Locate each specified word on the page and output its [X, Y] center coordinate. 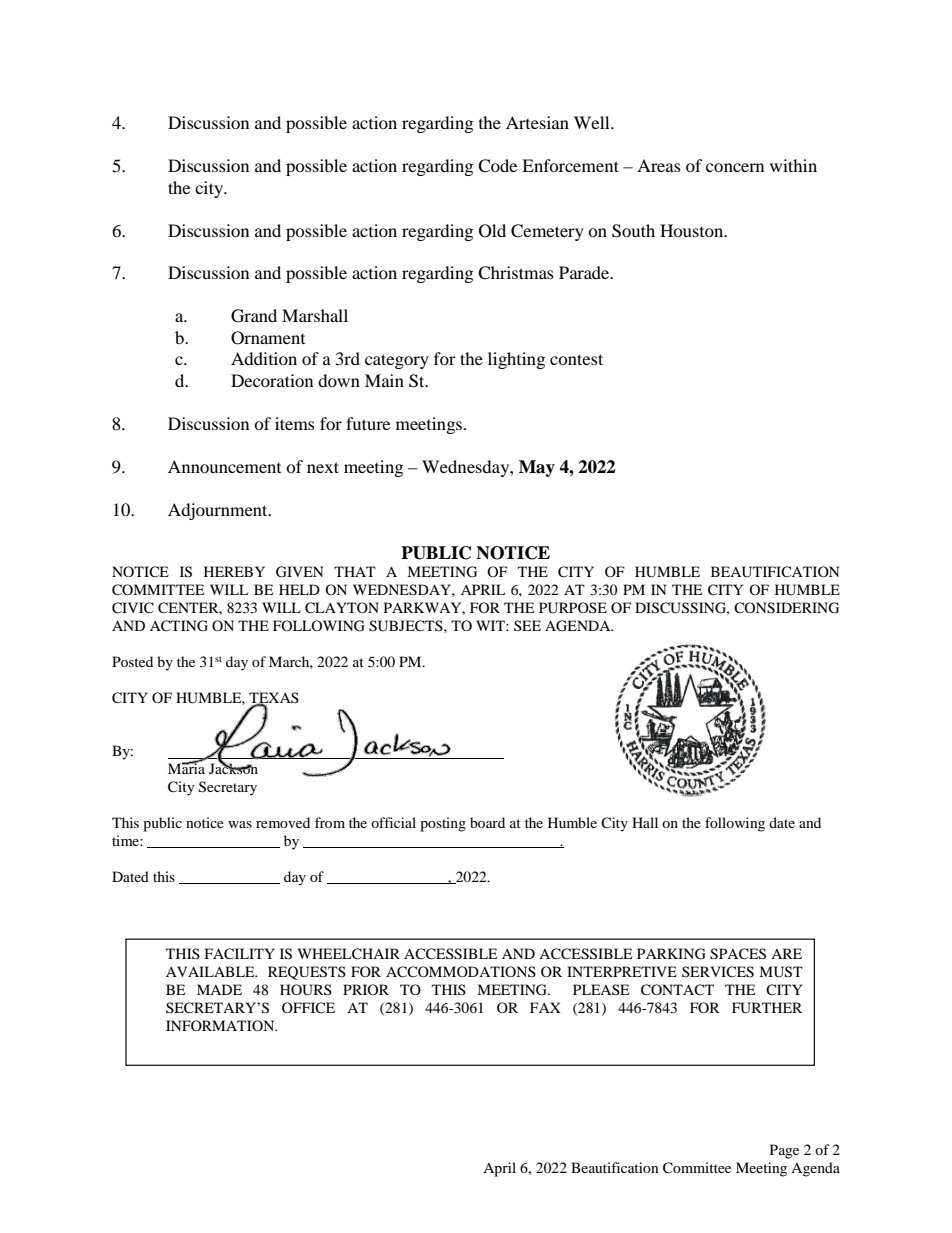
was [240, 824]
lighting [516, 360]
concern [735, 167]
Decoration [272, 380]
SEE [527, 625]
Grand [254, 316]
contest [576, 359]
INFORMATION [221, 1025]
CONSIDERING [786, 608]
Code [497, 166]
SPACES [738, 954]
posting [443, 824]
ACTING [179, 626]
